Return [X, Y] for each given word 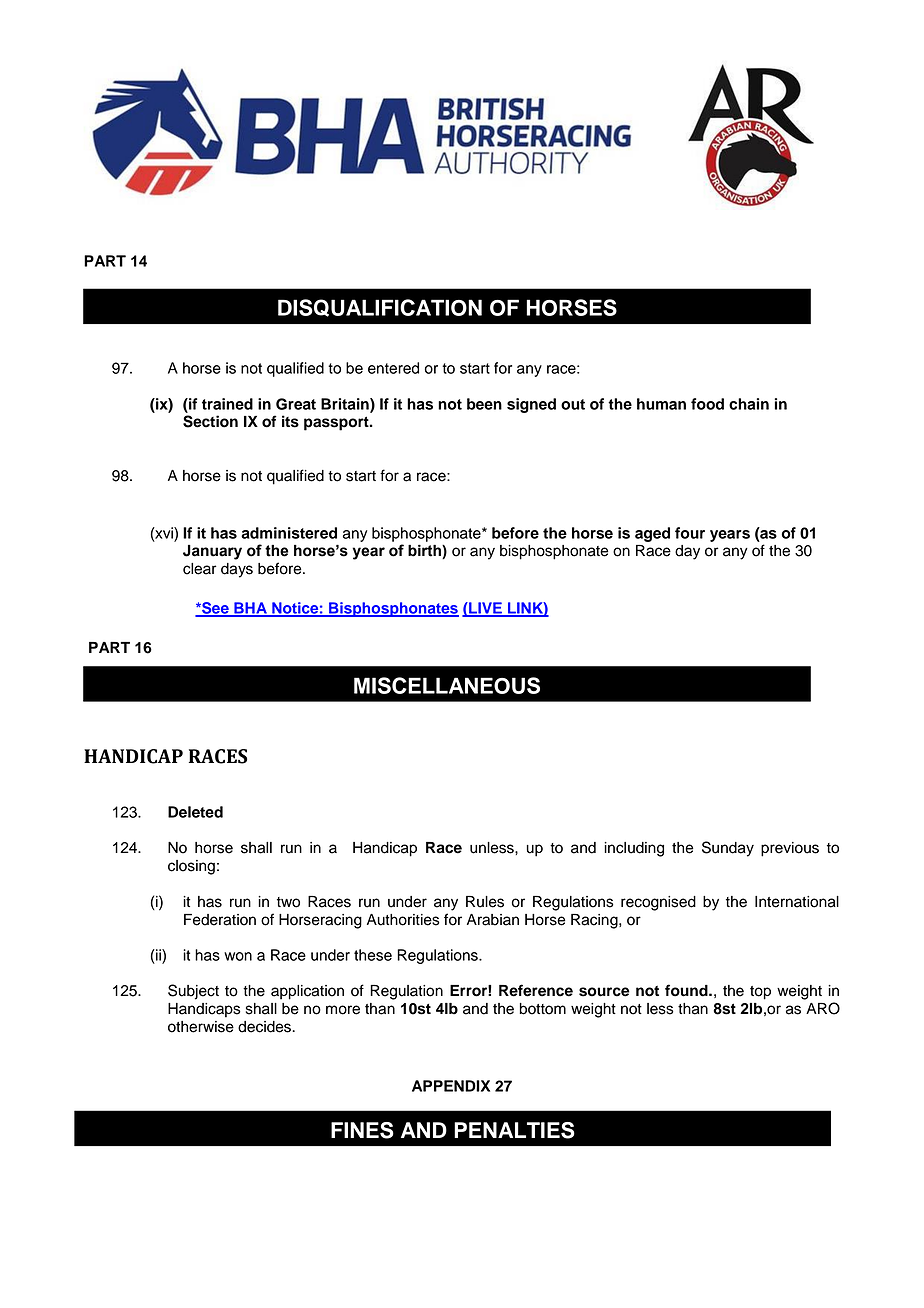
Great [296, 404]
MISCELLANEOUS [447, 685]
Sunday [728, 849]
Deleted [195, 812]
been [484, 404]
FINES [362, 1130]
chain [749, 404]
